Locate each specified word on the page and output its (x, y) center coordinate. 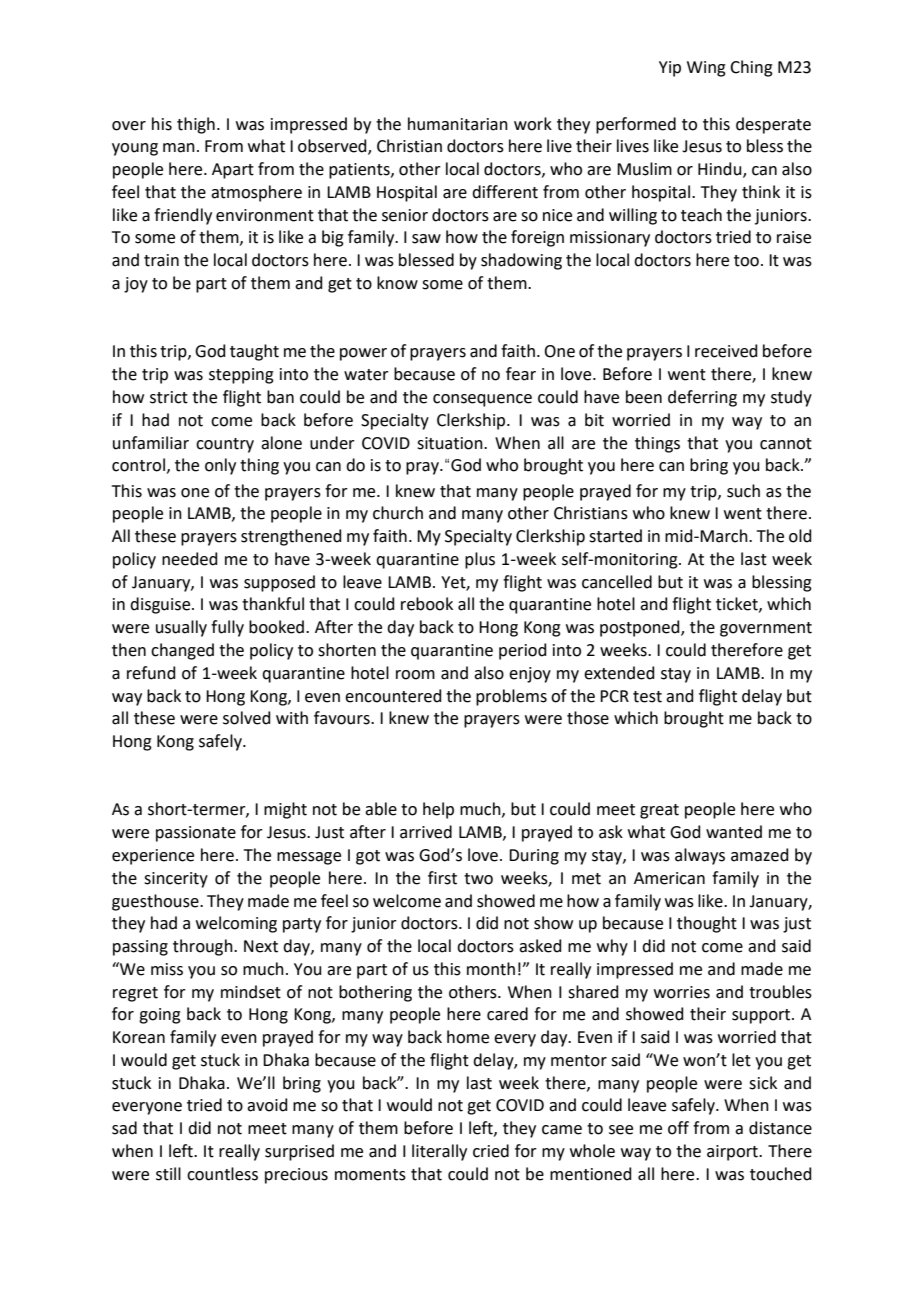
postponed (641, 628)
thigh (196, 125)
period (523, 651)
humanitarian (458, 124)
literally (439, 1152)
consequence (482, 400)
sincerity (176, 880)
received (726, 351)
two (478, 879)
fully (227, 628)
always (700, 856)
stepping (241, 376)
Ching (751, 68)
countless (222, 1174)
